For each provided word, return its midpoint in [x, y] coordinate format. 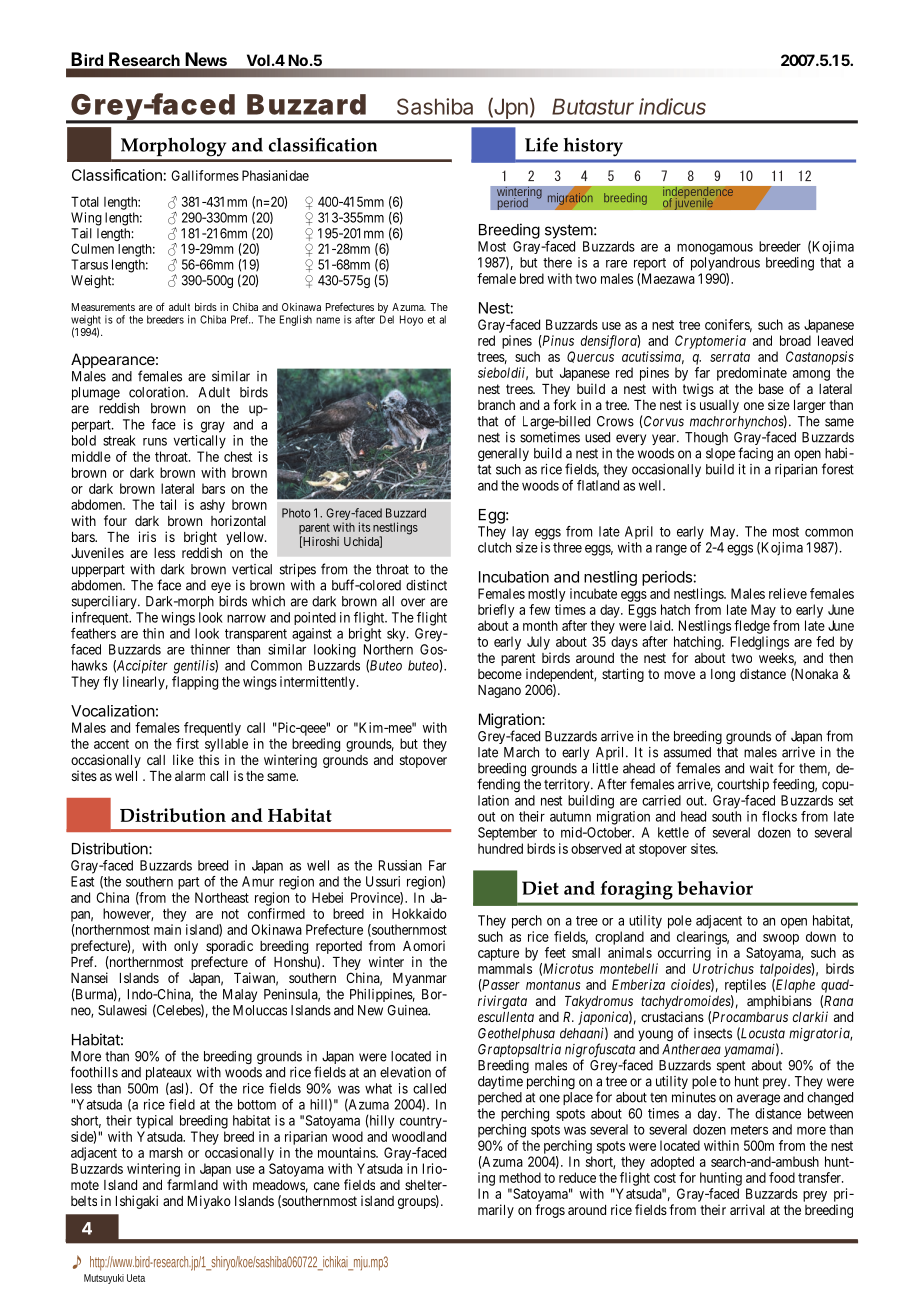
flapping [195, 683]
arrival [747, 1209]
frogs [550, 1211]
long [723, 675]
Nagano [499, 691]
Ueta [136, 1278]
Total [85, 201]
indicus [672, 106]
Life [541, 144]
